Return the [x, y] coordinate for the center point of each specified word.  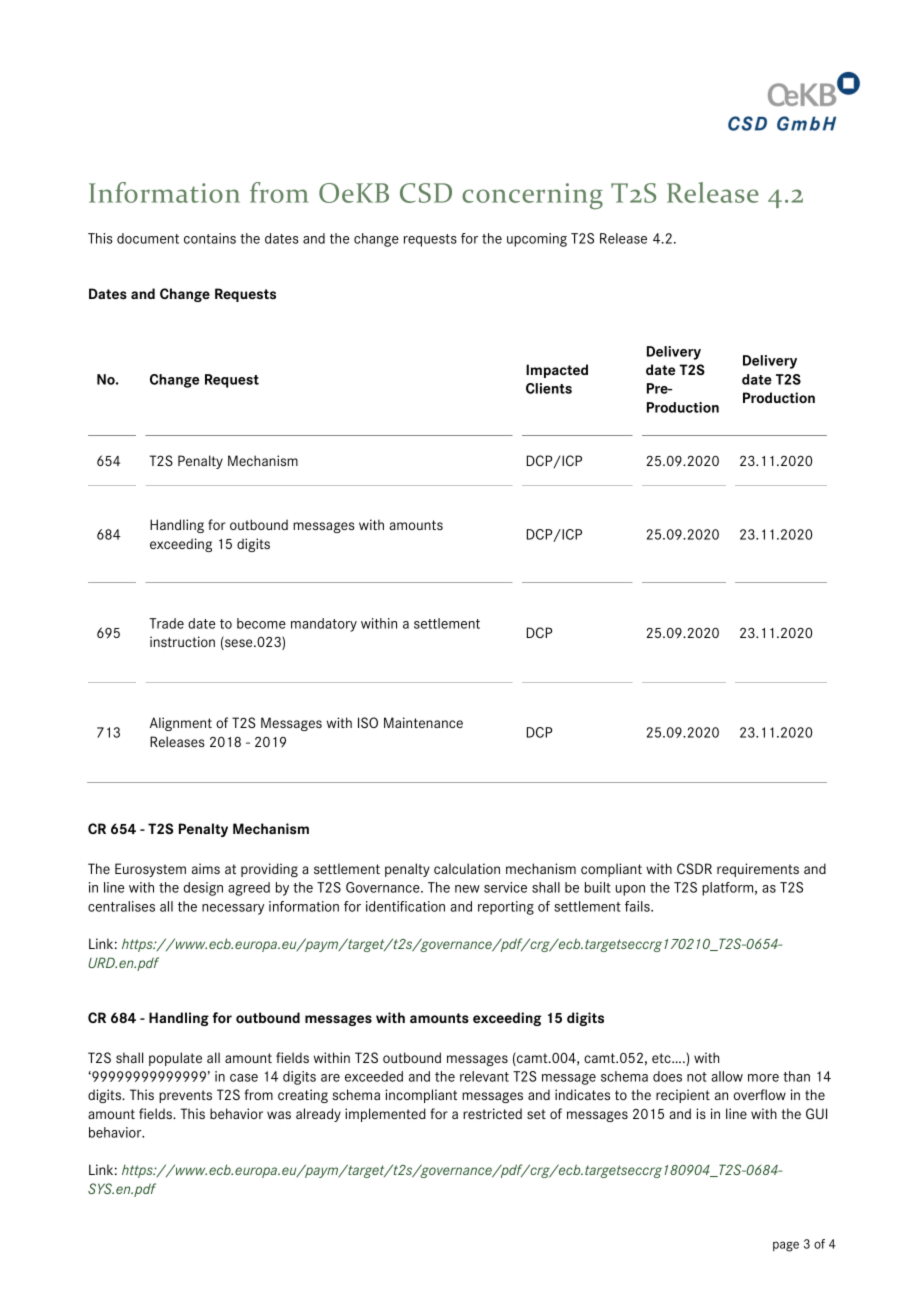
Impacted [557, 371]
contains [210, 238]
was [279, 1115]
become [261, 623]
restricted [492, 1113]
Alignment [181, 724]
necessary [233, 909]
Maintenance [423, 722]
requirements [758, 870]
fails [638, 906]
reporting [506, 908]
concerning [532, 196]
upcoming [537, 240]
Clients [549, 388]
